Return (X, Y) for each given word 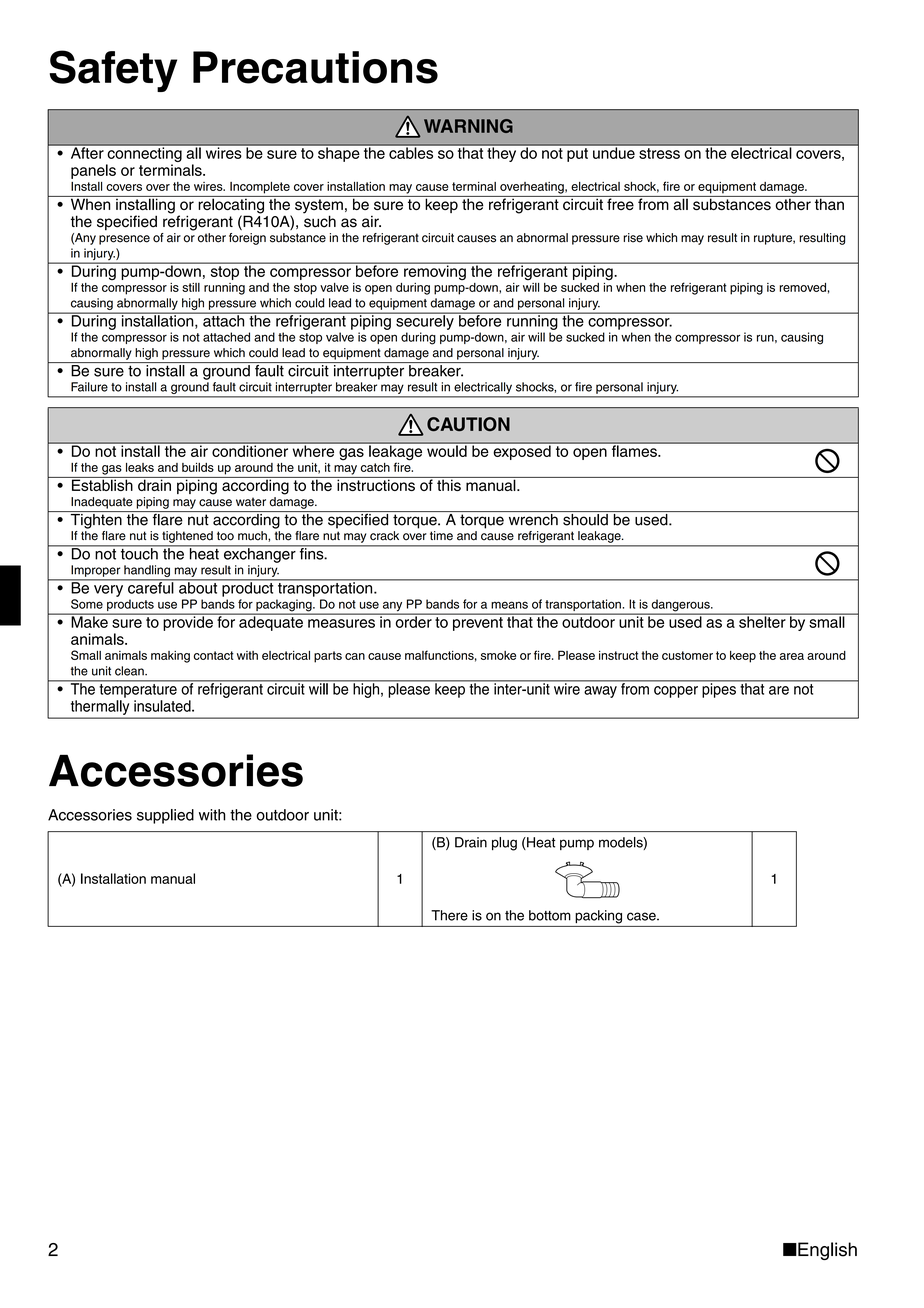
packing (598, 917)
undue (614, 152)
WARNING (468, 126)
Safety (113, 71)
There (449, 915)
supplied (165, 816)
